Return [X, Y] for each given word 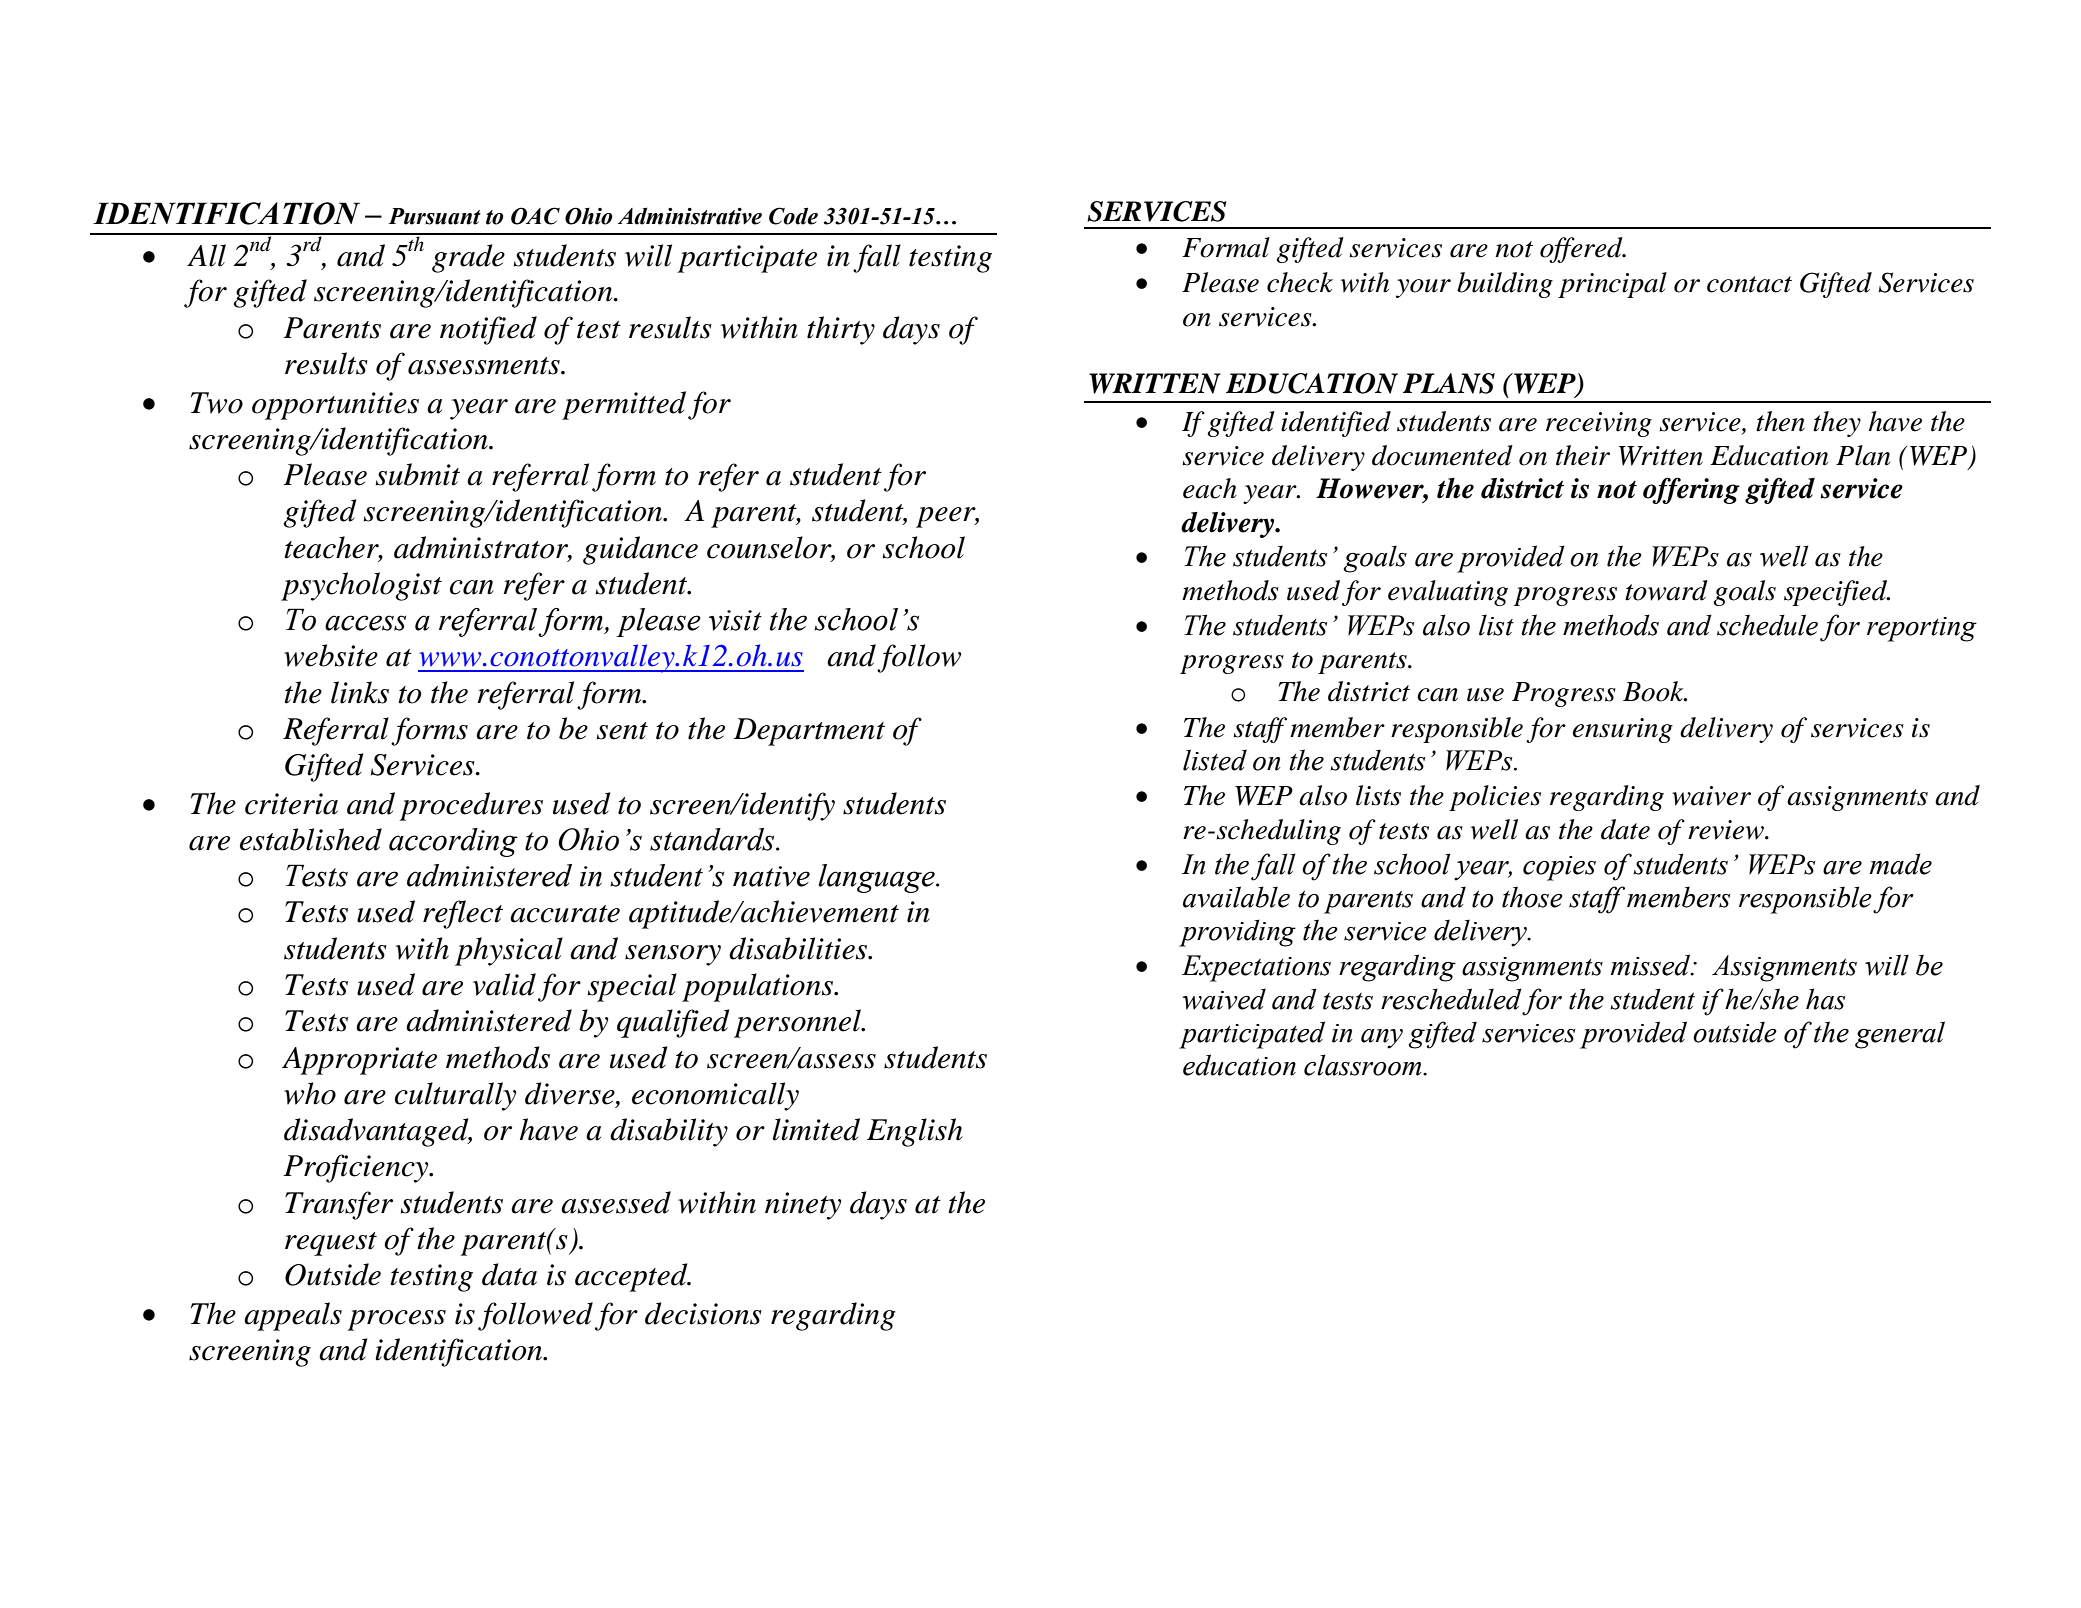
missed [1652, 965]
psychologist [361, 586]
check [1300, 282]
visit [735, 620]
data [509, 1274]
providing [1237, 933]
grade [468, 258]
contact [1749, 284]
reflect [463, 914]
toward [1666, 590]
